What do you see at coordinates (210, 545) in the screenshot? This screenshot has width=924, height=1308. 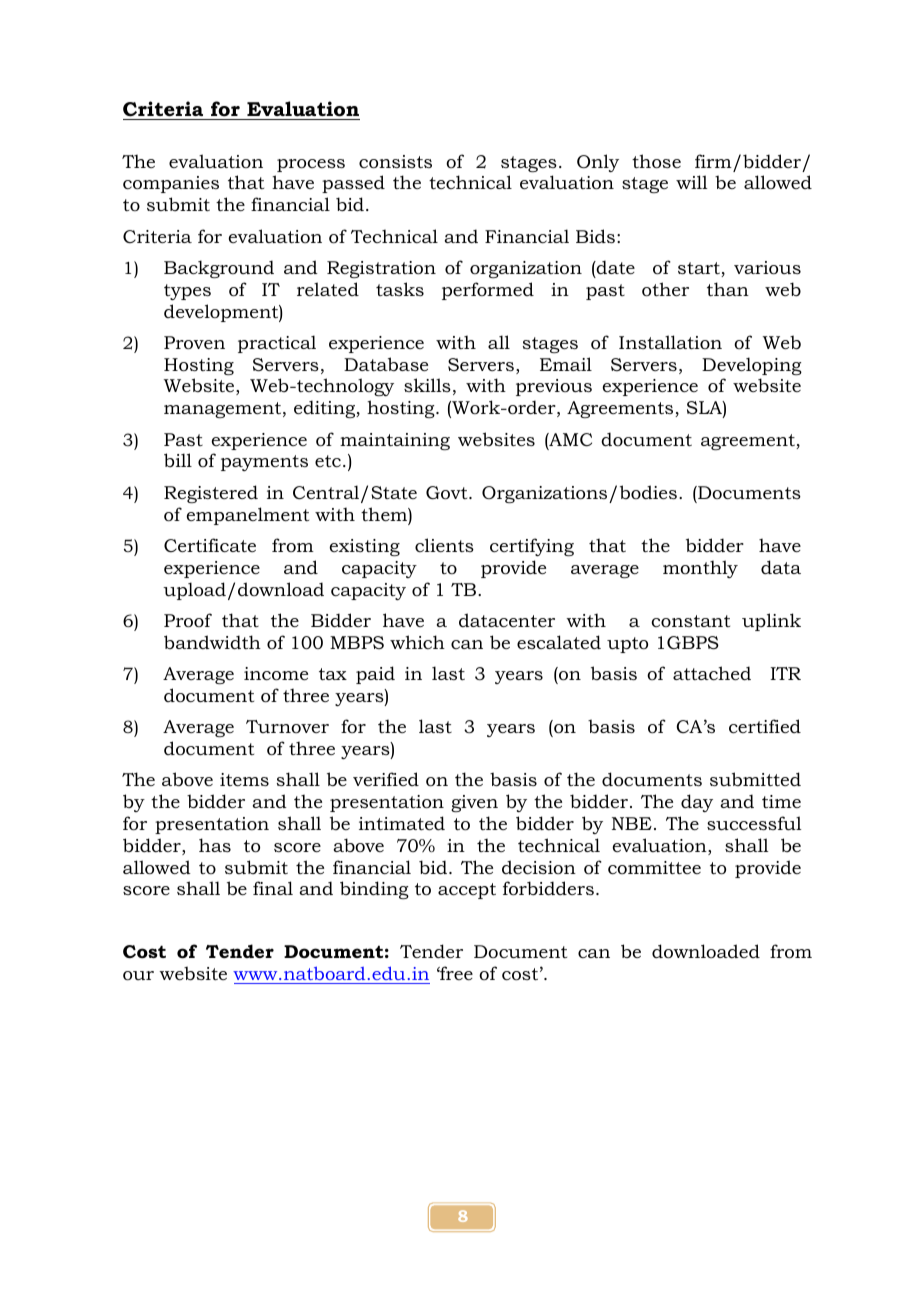 I see `Certificate` at bounding box center [210, 545].
